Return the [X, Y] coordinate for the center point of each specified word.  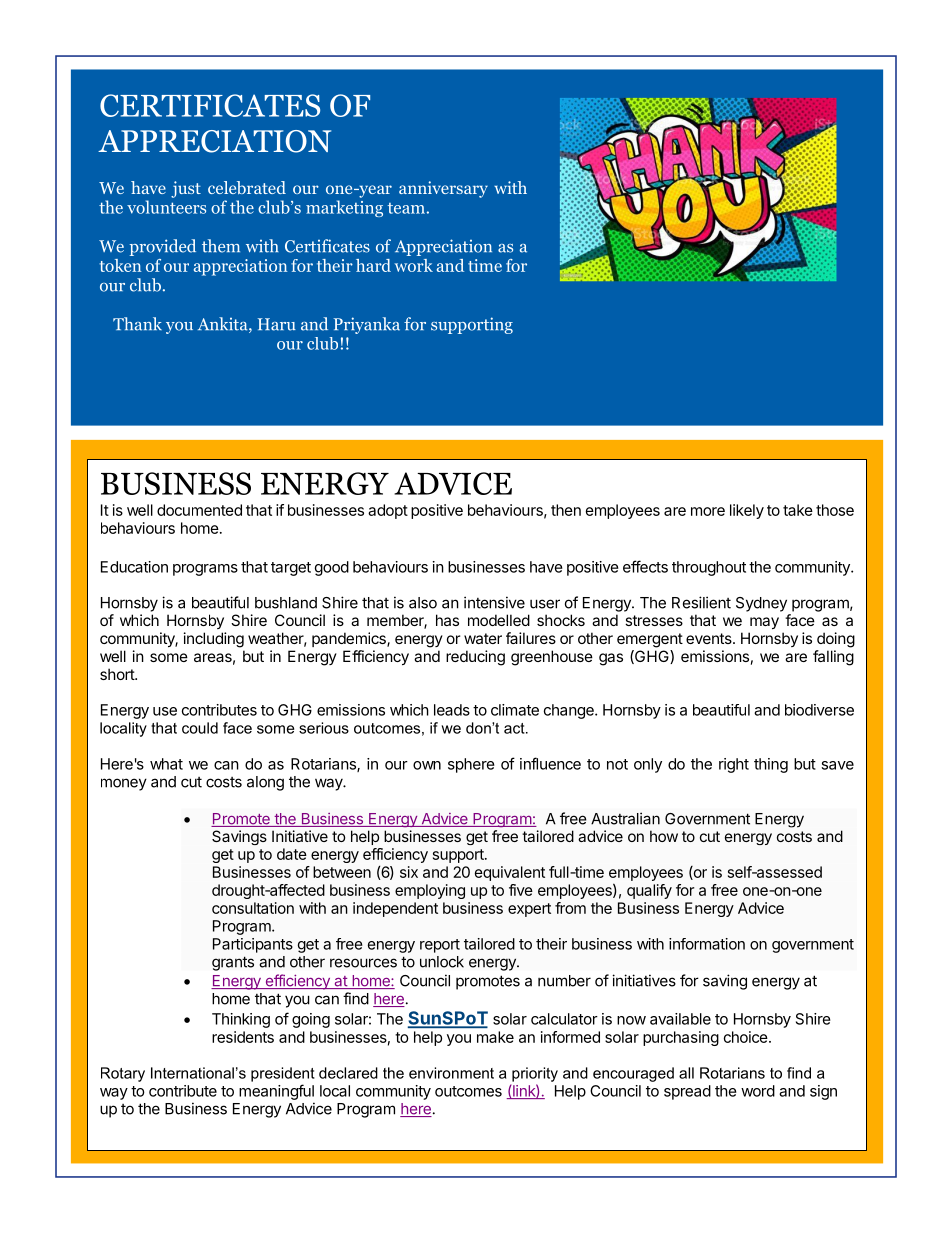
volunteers [166, 207]
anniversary [443, 189]
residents [243, 1037]
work [413, 265]
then [566, 510]
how [664, 836]
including [214, 640]
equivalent [510, 873]
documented [199, 510]
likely [747, 511]
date [292, 854]
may [764, 623]
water [483, 638]
